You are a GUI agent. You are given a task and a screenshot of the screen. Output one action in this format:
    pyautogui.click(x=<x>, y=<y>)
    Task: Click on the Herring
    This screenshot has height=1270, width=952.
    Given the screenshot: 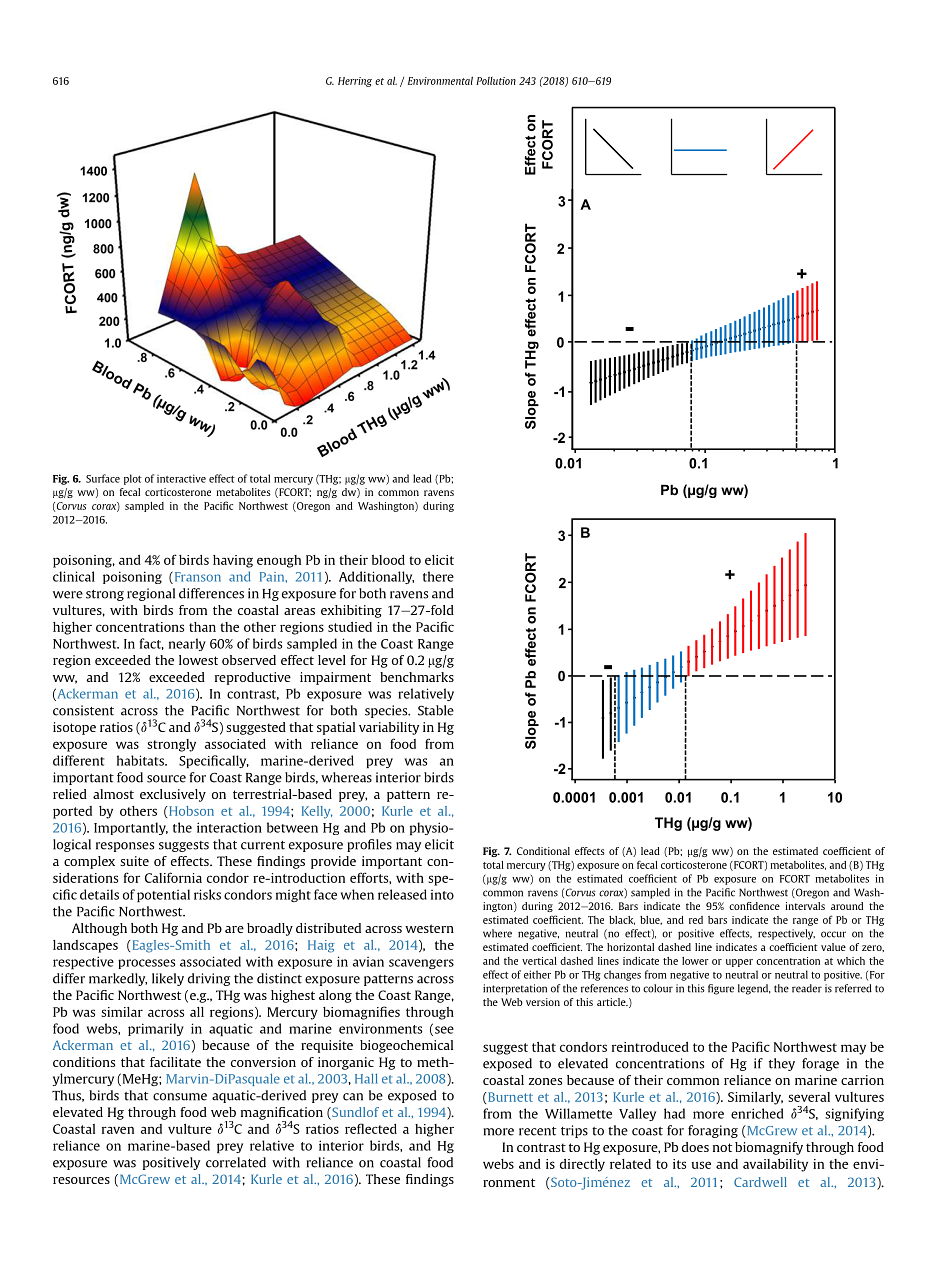 What is the action you would take?
    pyautogui.click(x=355, y=82)
